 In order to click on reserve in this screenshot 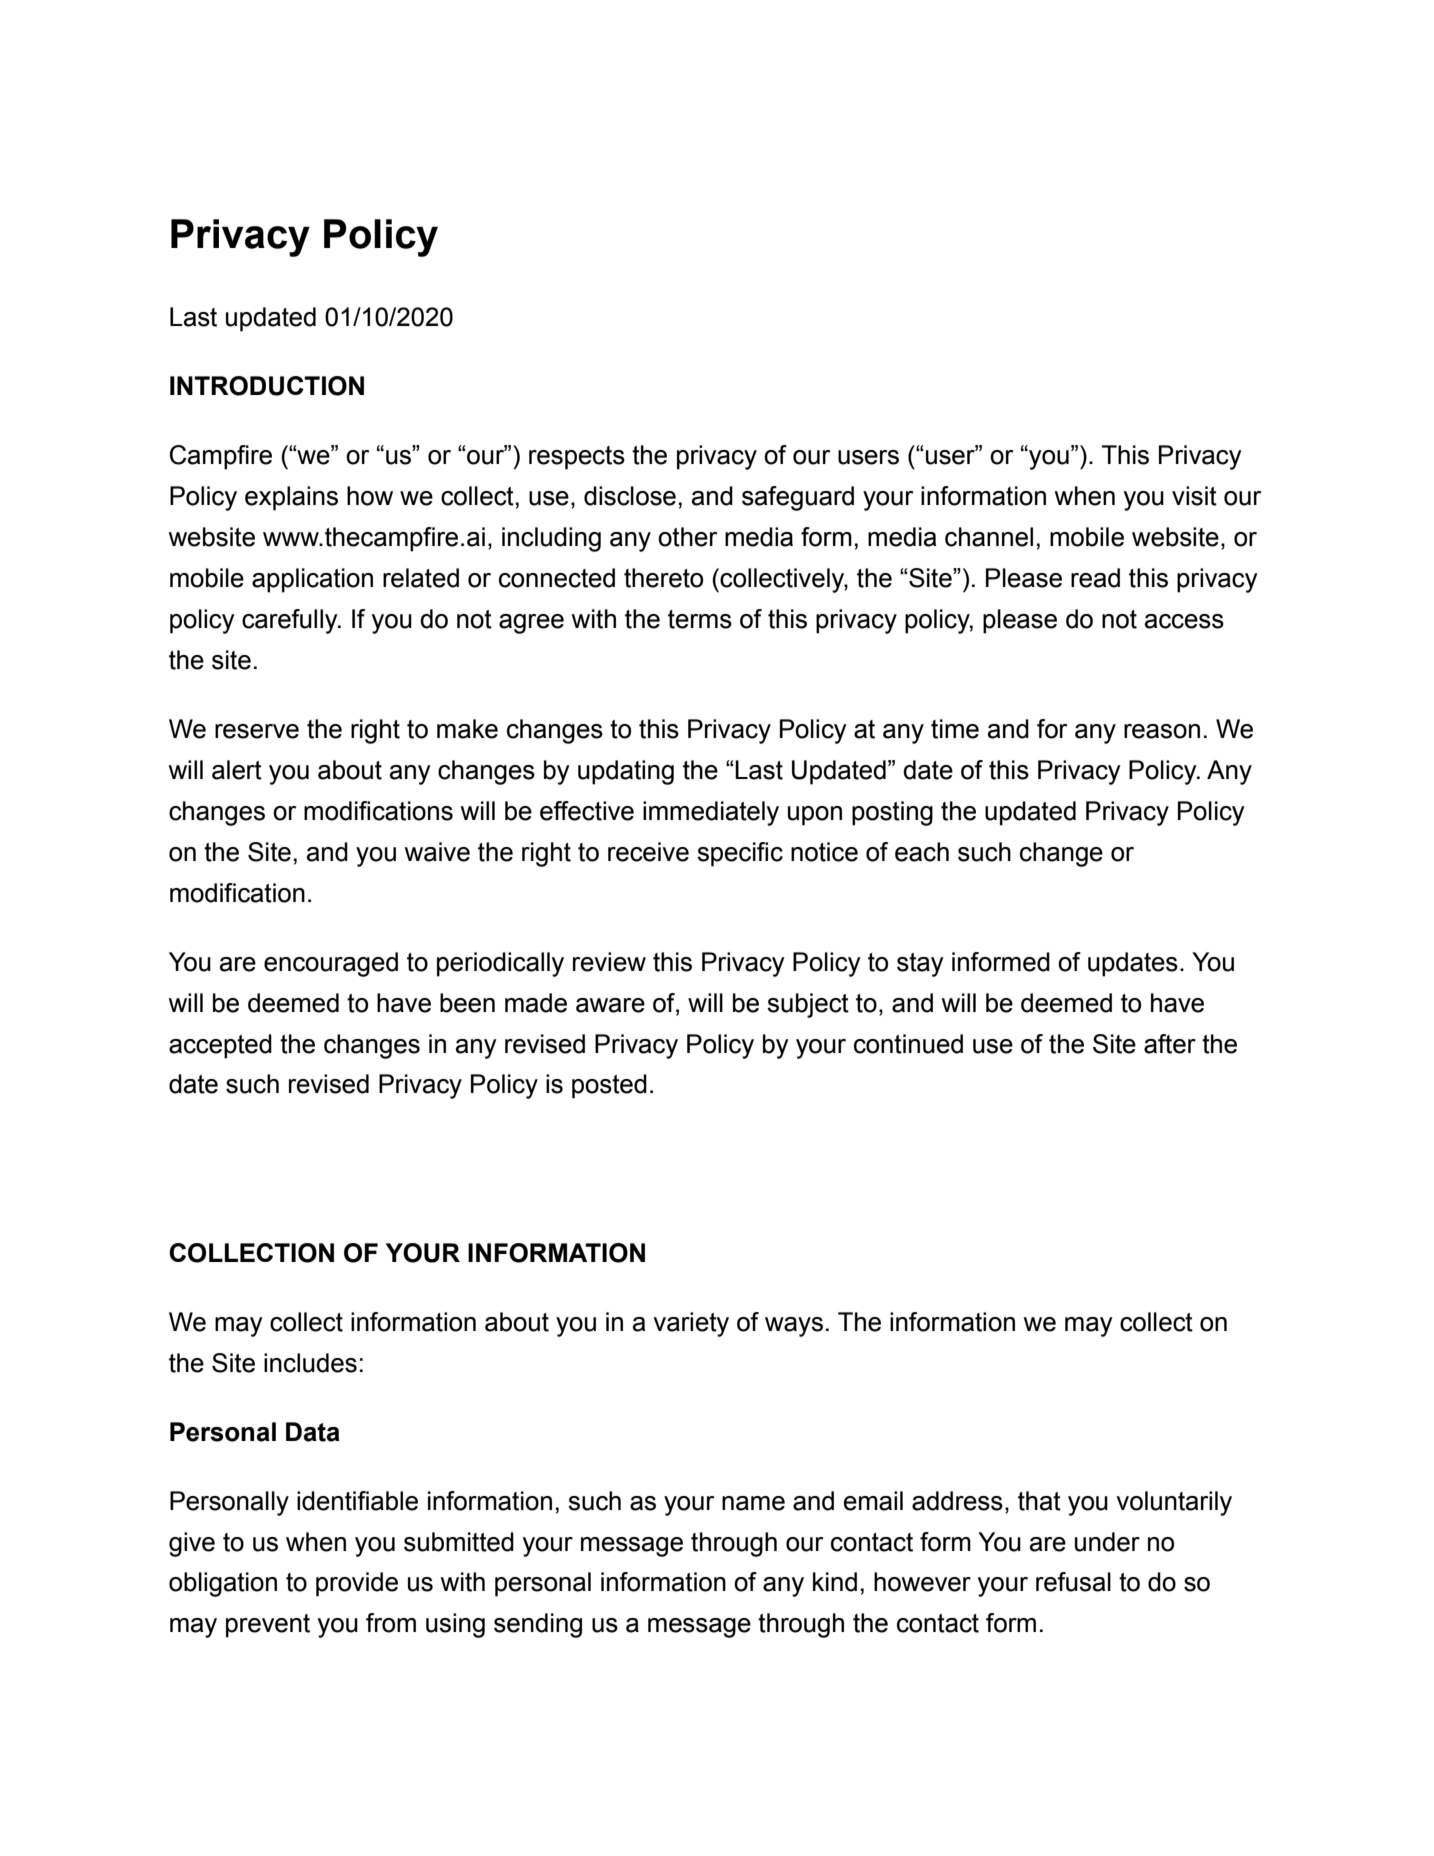, I will do `click(257, 731)`.
